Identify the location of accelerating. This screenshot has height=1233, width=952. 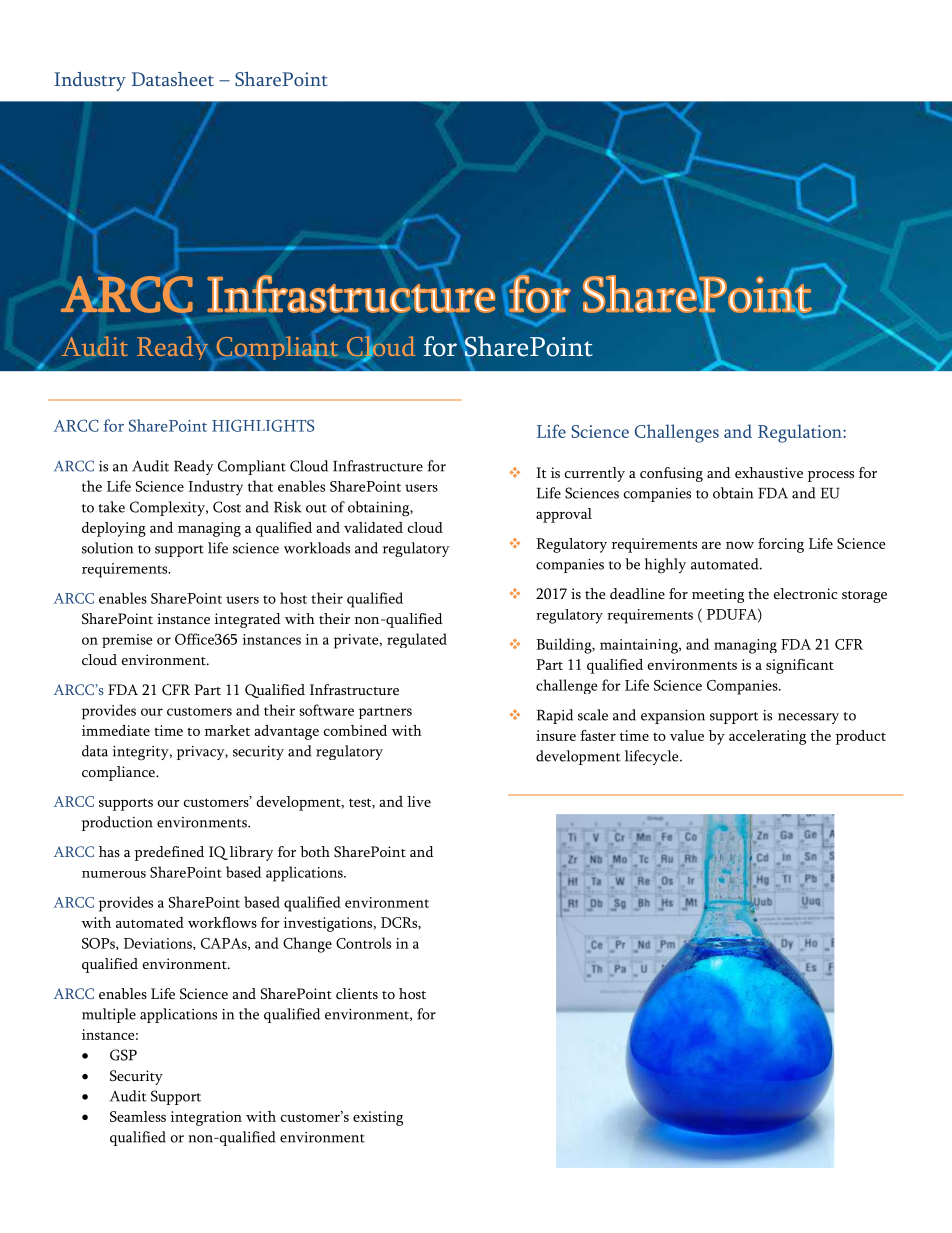
(767, 737).
